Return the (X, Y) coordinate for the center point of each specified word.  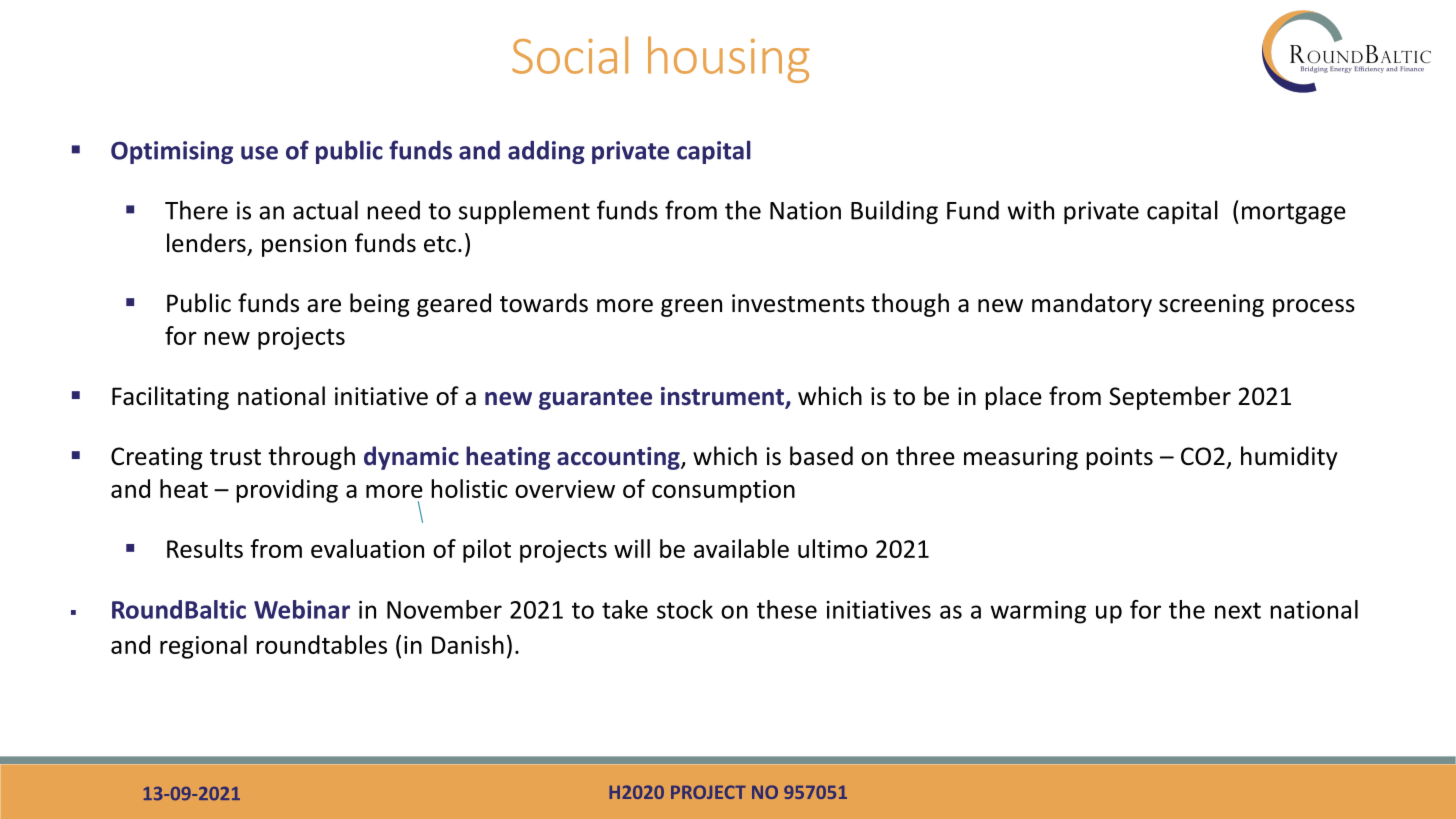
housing (729, 59)
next (1238, 610)
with (1031, 210)
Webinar (302, 609)
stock (685, 609)
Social (570, 55)
